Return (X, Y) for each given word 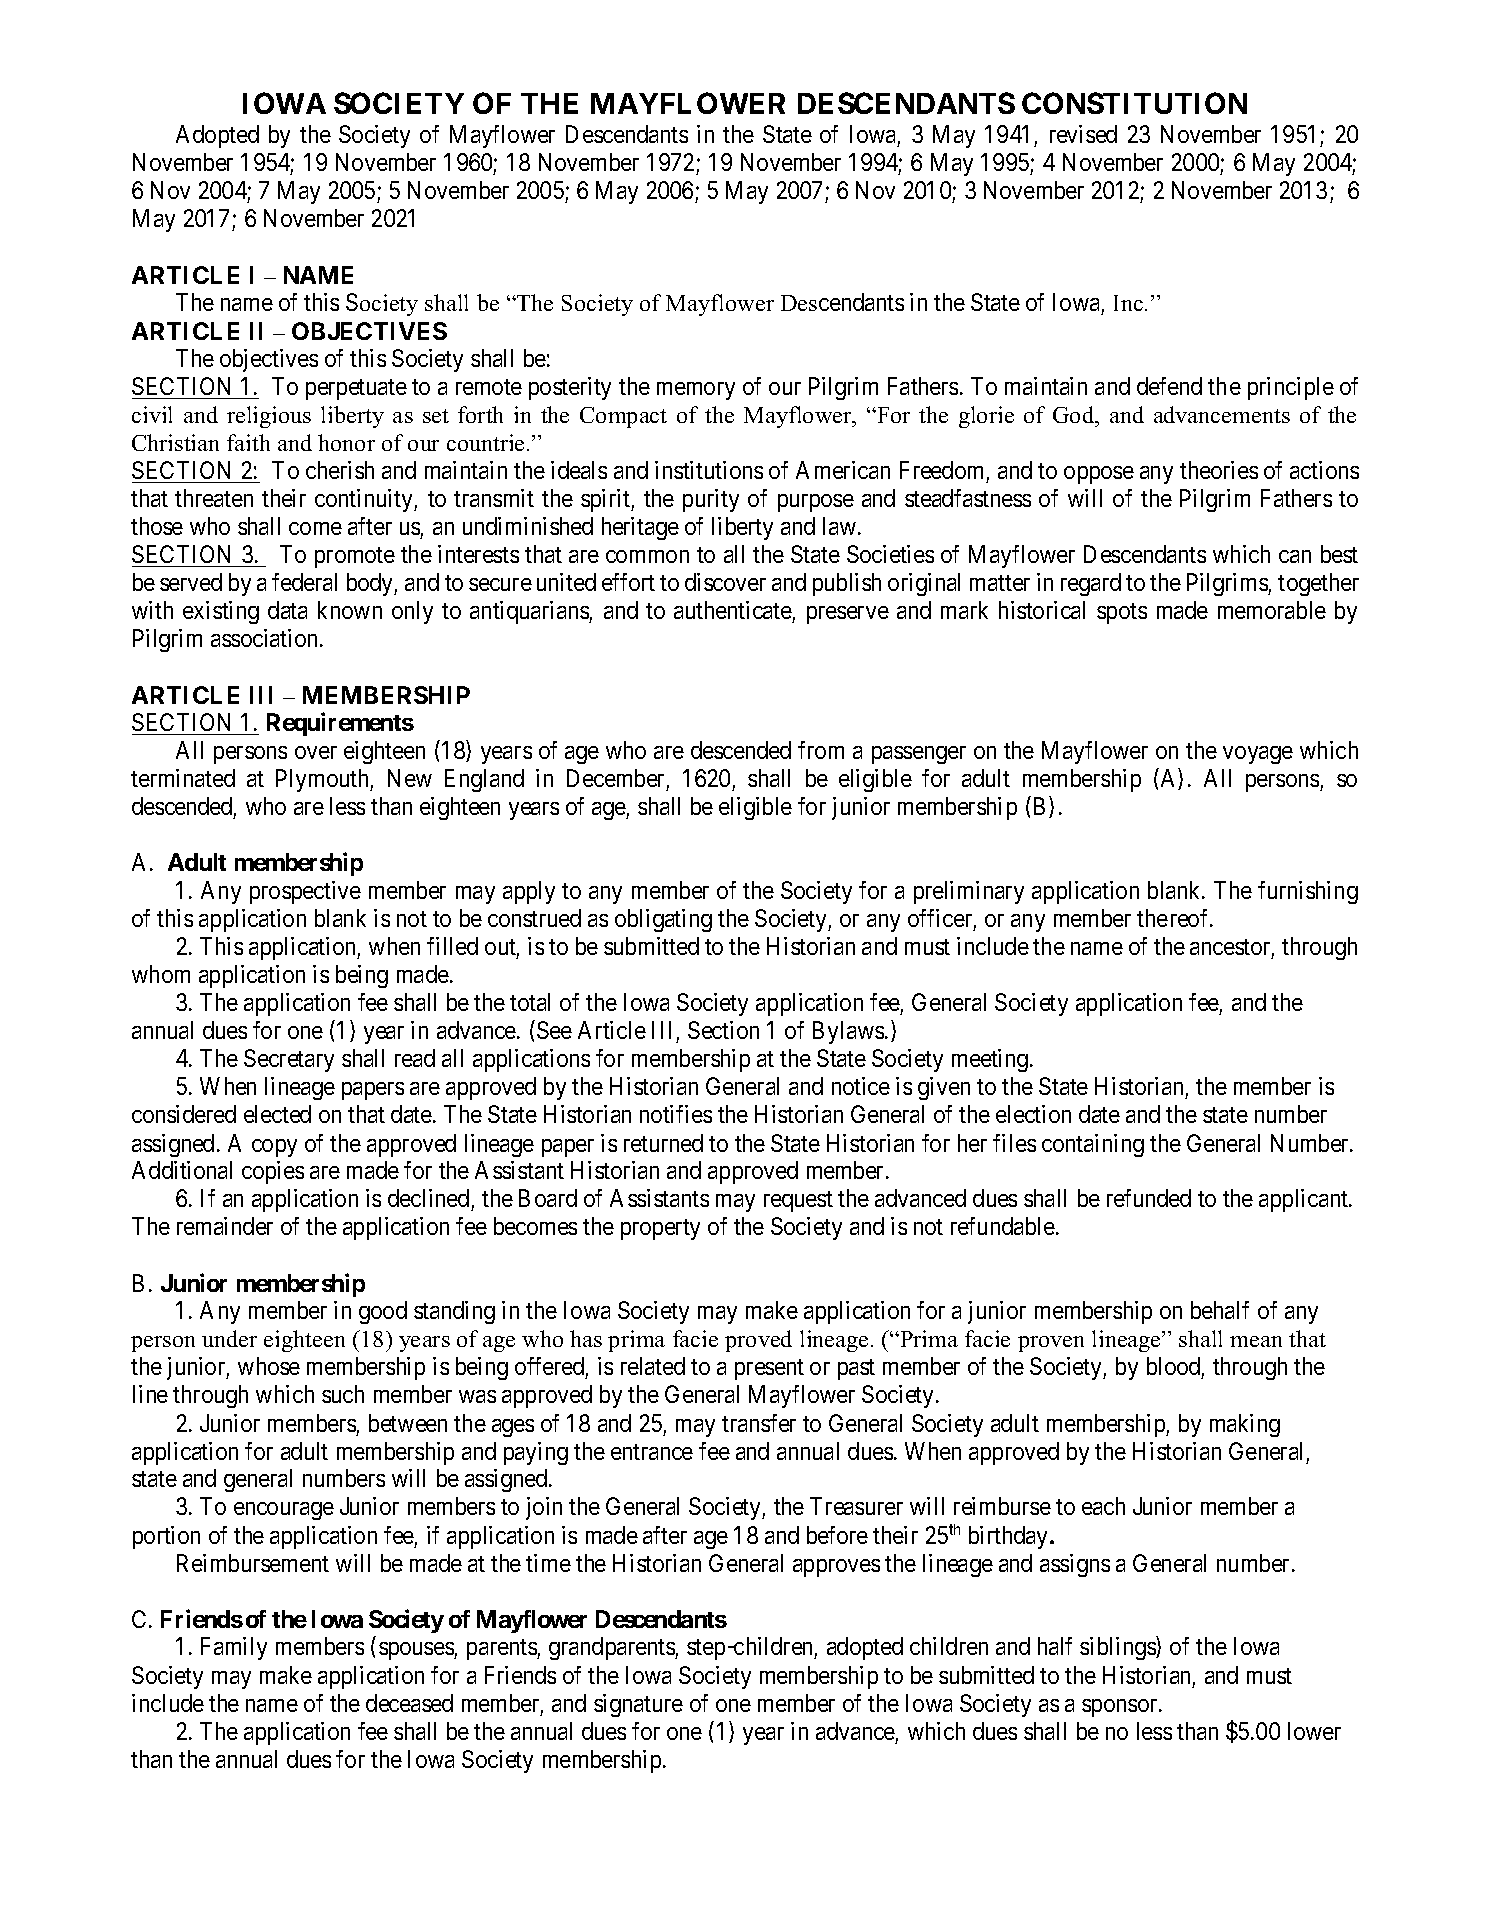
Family (234, 1648)
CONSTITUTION (1134, 103)
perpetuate (356, 389)
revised (1083, 134)
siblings (1118, 1648)
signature (638, 1705)
